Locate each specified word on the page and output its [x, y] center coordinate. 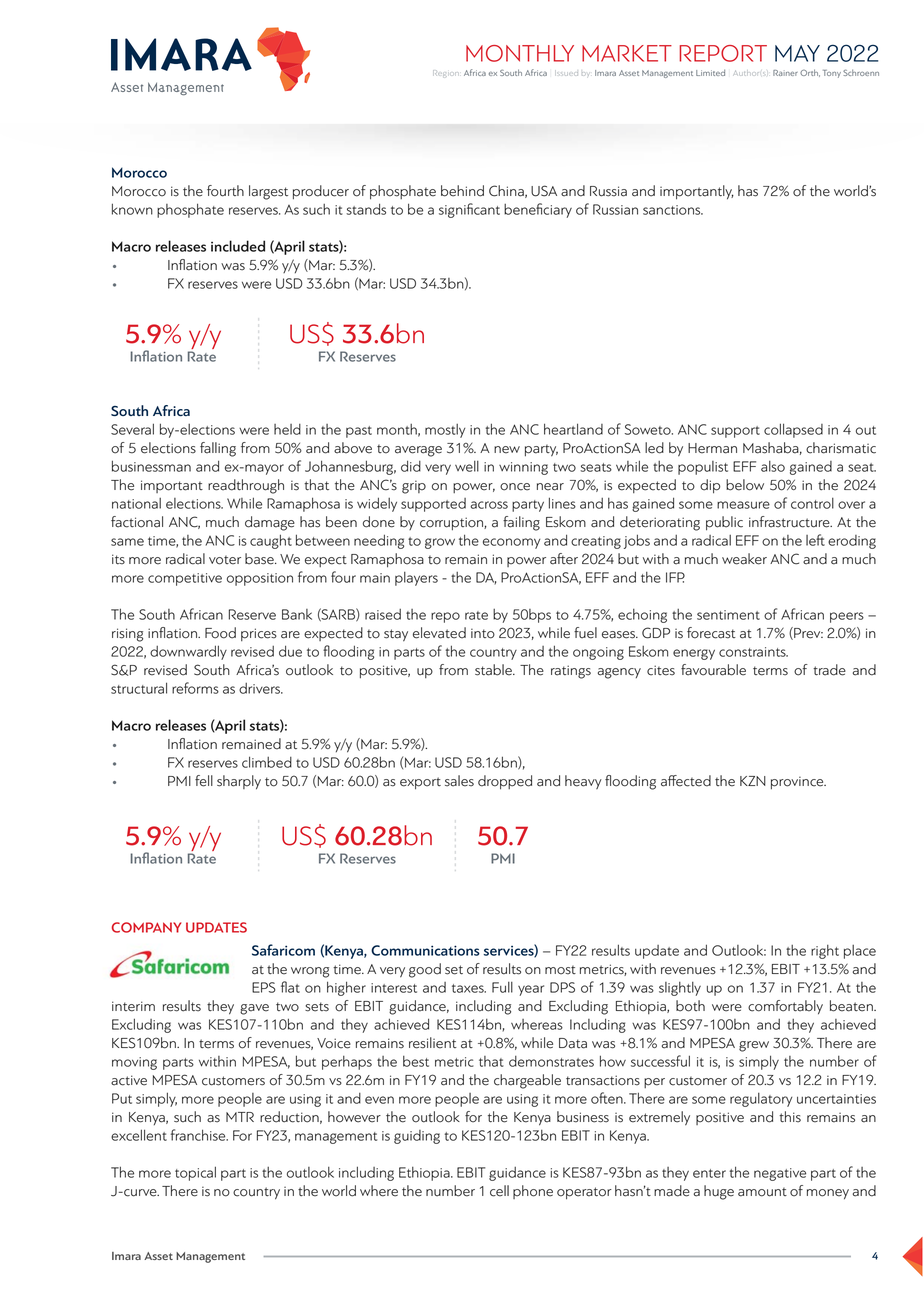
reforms [195, 688]
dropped [505, 782]
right [825, 952]
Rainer [785, 73]
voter [225, 560]
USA [544, 191]
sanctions [673, 210]
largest [268, 192]
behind [462, 191]
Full [502, 987]
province [798, 783]
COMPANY [146, 927]
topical [195, 1173]
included [238, 246]
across [489, 505]
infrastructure [790, 522]
